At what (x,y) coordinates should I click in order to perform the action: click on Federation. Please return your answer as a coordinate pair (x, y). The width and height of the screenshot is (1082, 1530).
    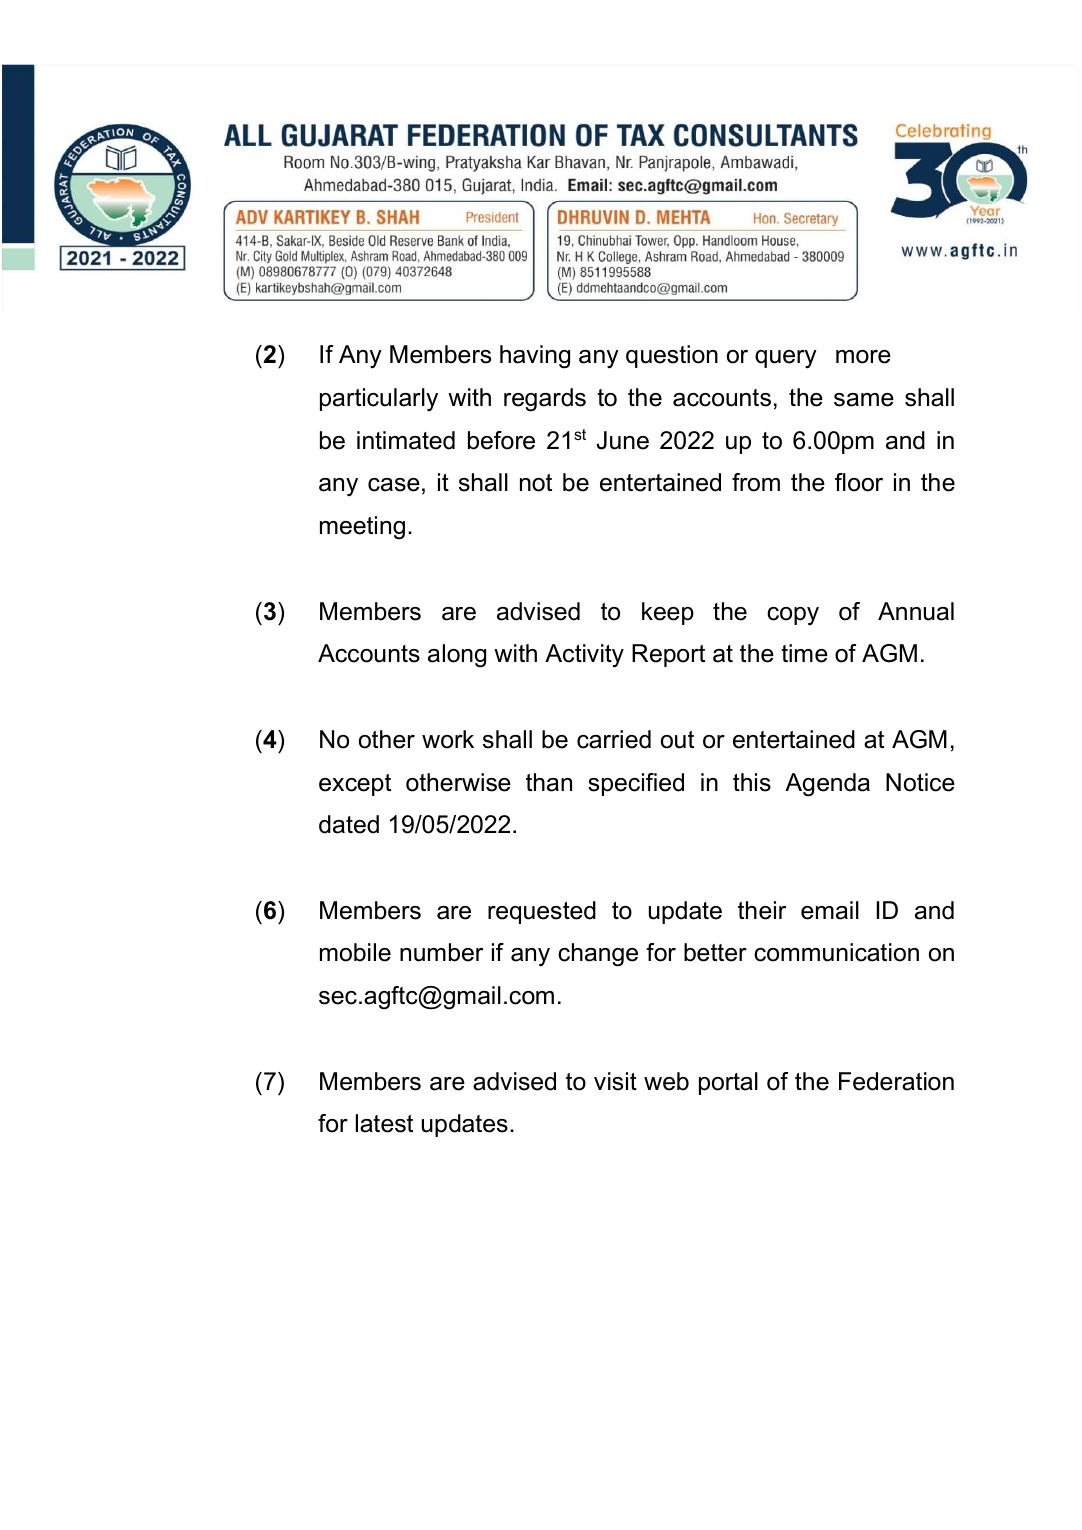
    Looking at the image, I should click on (896, 1081).
